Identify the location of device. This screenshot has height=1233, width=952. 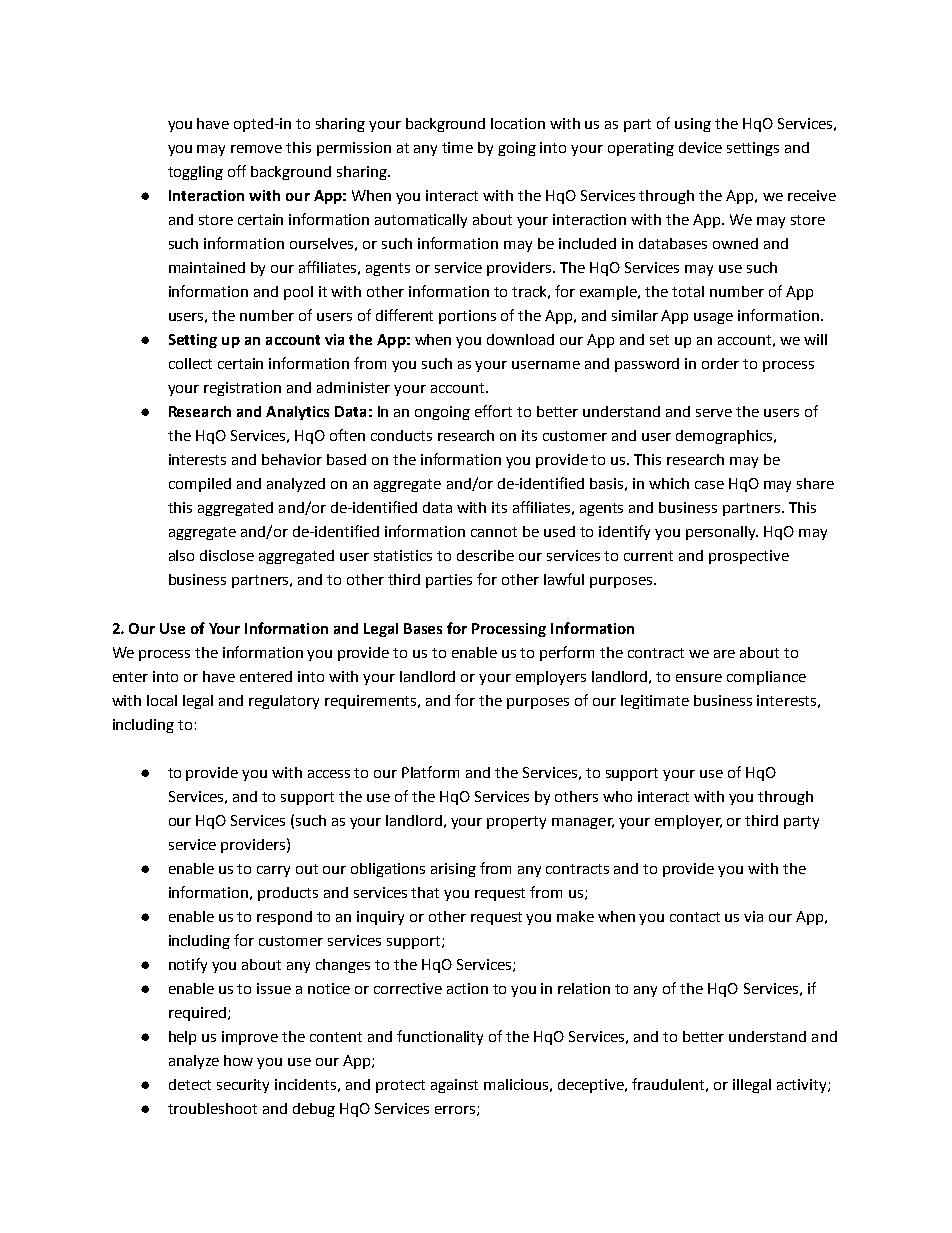
(700, 147).
